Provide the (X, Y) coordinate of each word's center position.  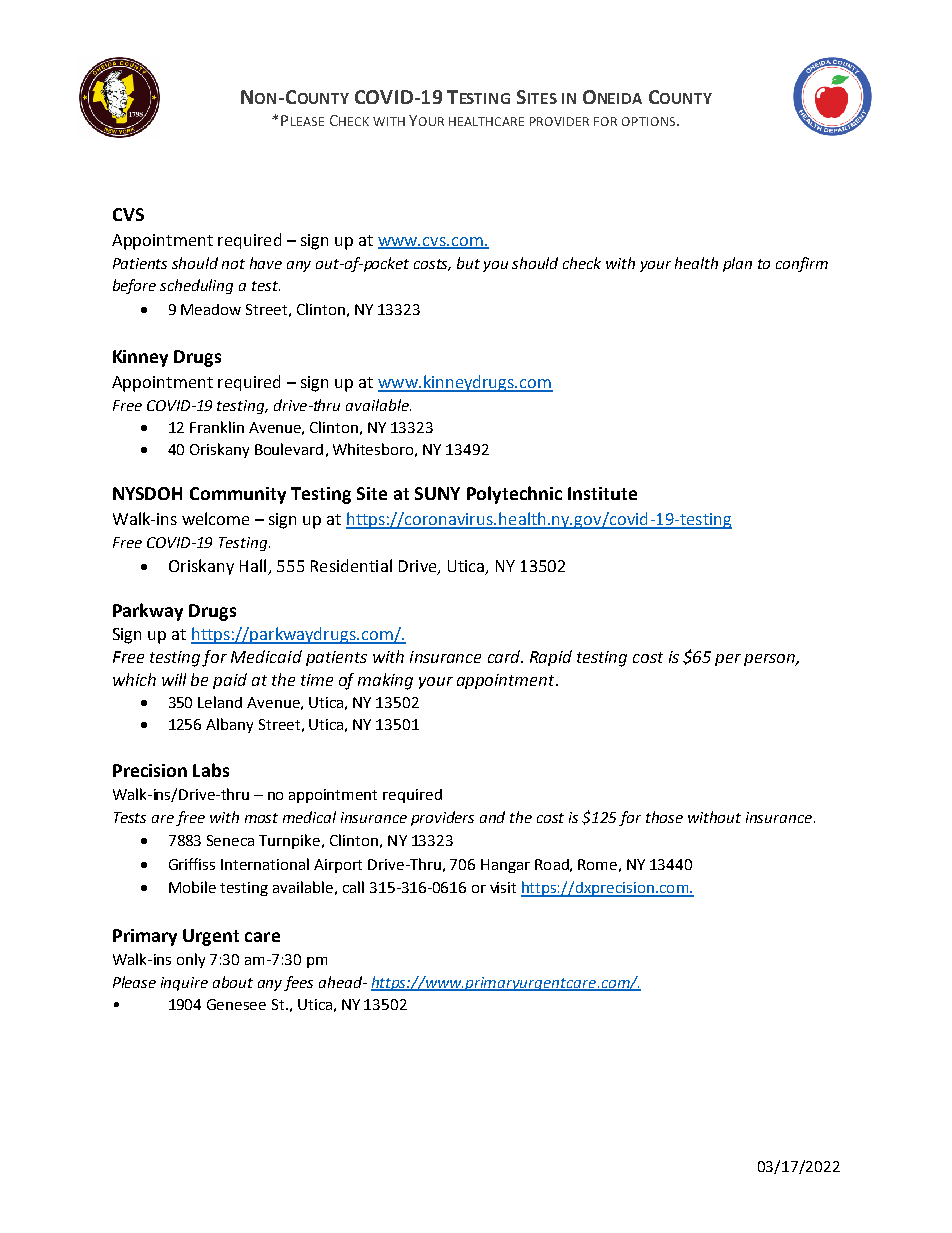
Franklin (217, 427)
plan (737, 264)
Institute (602, 493)
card (505, 656)
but (468, 263)
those (664, 817)
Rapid (551, 658)
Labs (211, 770)
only (191, 960)
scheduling (196, 286)
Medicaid (266, 656)
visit (503, 887)
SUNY (437, 493)
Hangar (505, 866)
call (353, 887)
